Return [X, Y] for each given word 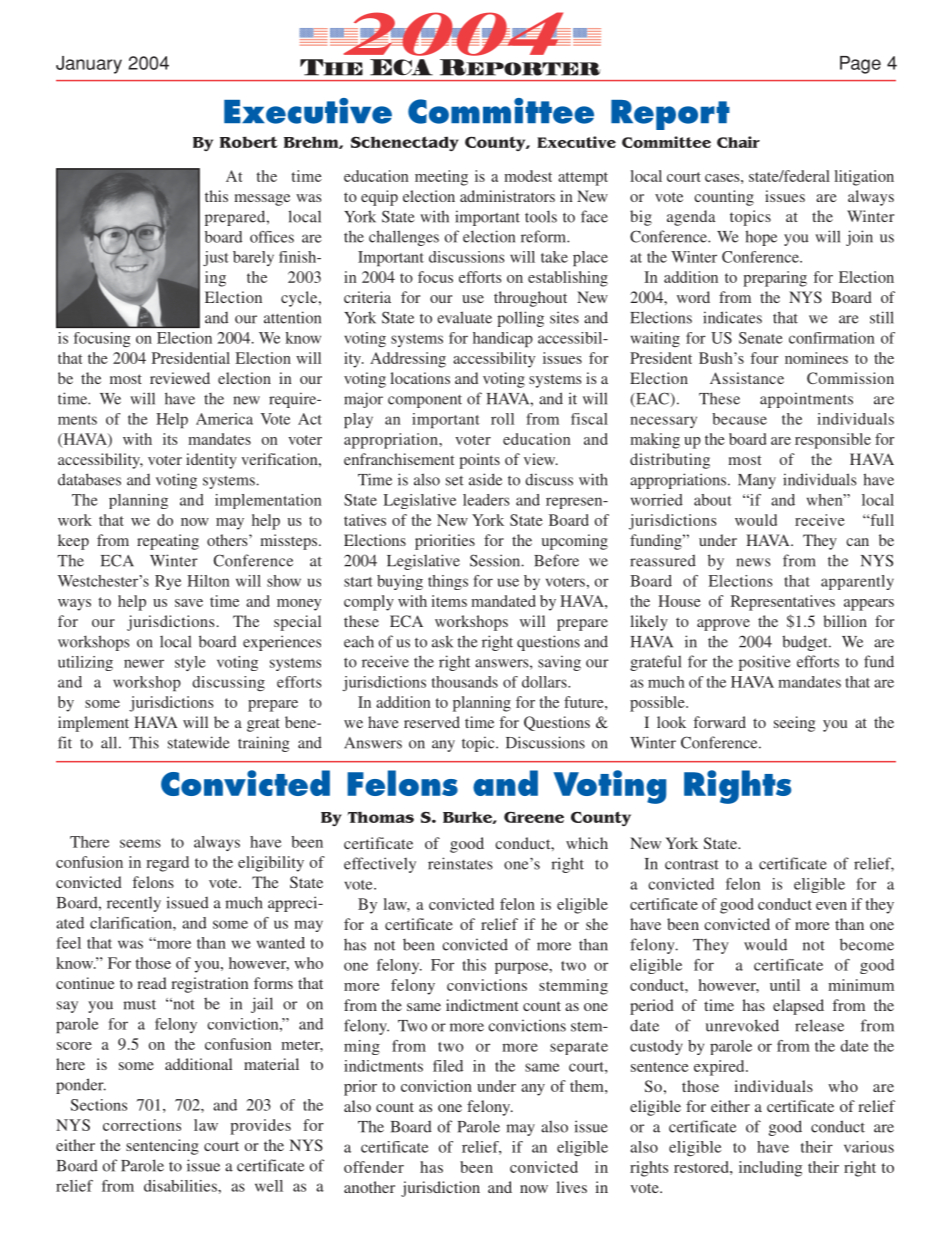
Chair [738, 142]
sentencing [162, 1147]
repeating [168, 542]
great [263, 725]
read [152, 983]
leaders [486, 500]
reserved [432, 722]
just [216, 258]
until [785, 985]
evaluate [464, 317]
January [89, 65]
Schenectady [405, 143]
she [597, 924]
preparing [775, 279]
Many [757, 481]
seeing [794, 724]
